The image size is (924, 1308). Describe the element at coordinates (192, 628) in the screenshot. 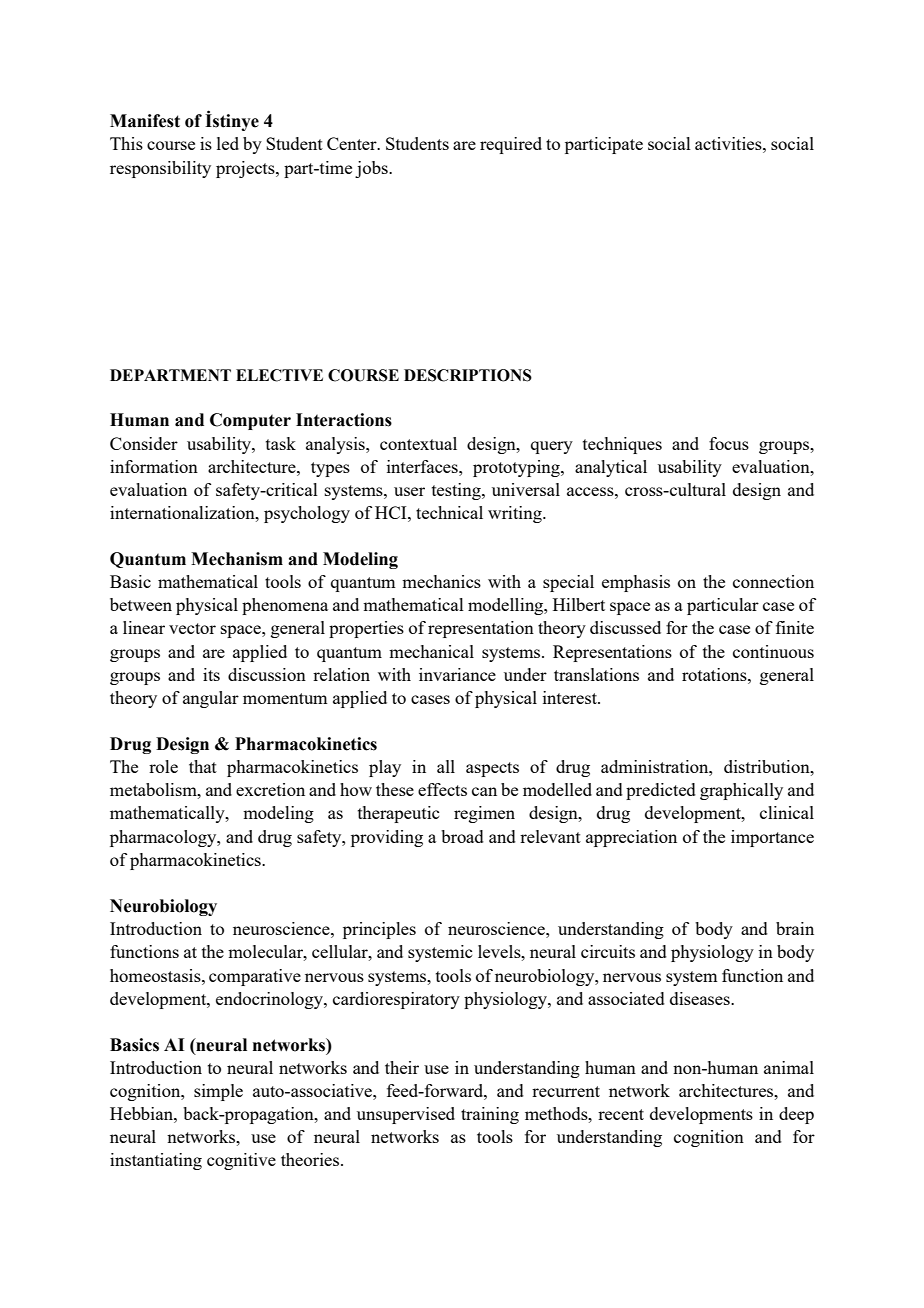

I see `vector` at that location.
